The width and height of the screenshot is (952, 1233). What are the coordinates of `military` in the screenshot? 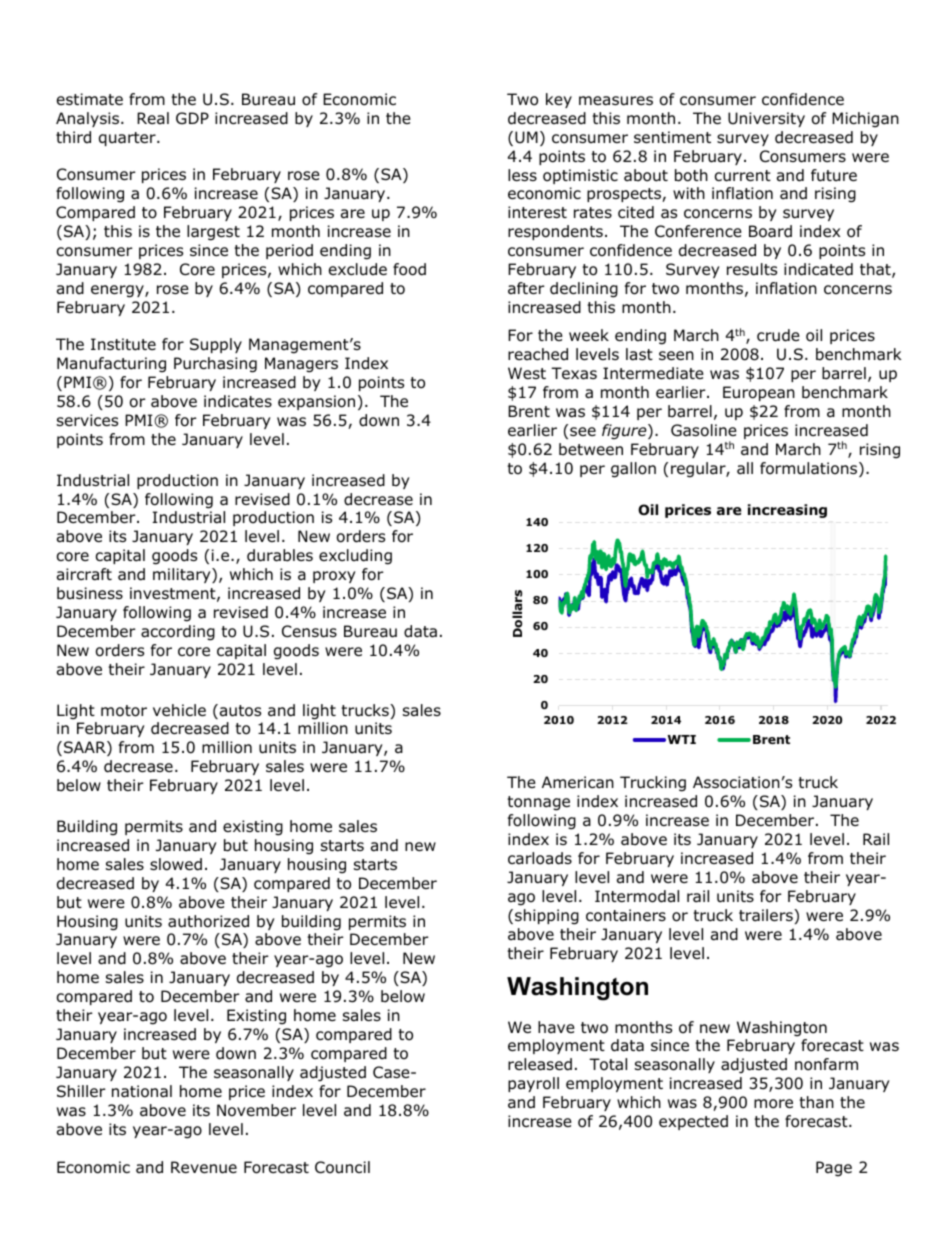 It's located at (183, 575).
